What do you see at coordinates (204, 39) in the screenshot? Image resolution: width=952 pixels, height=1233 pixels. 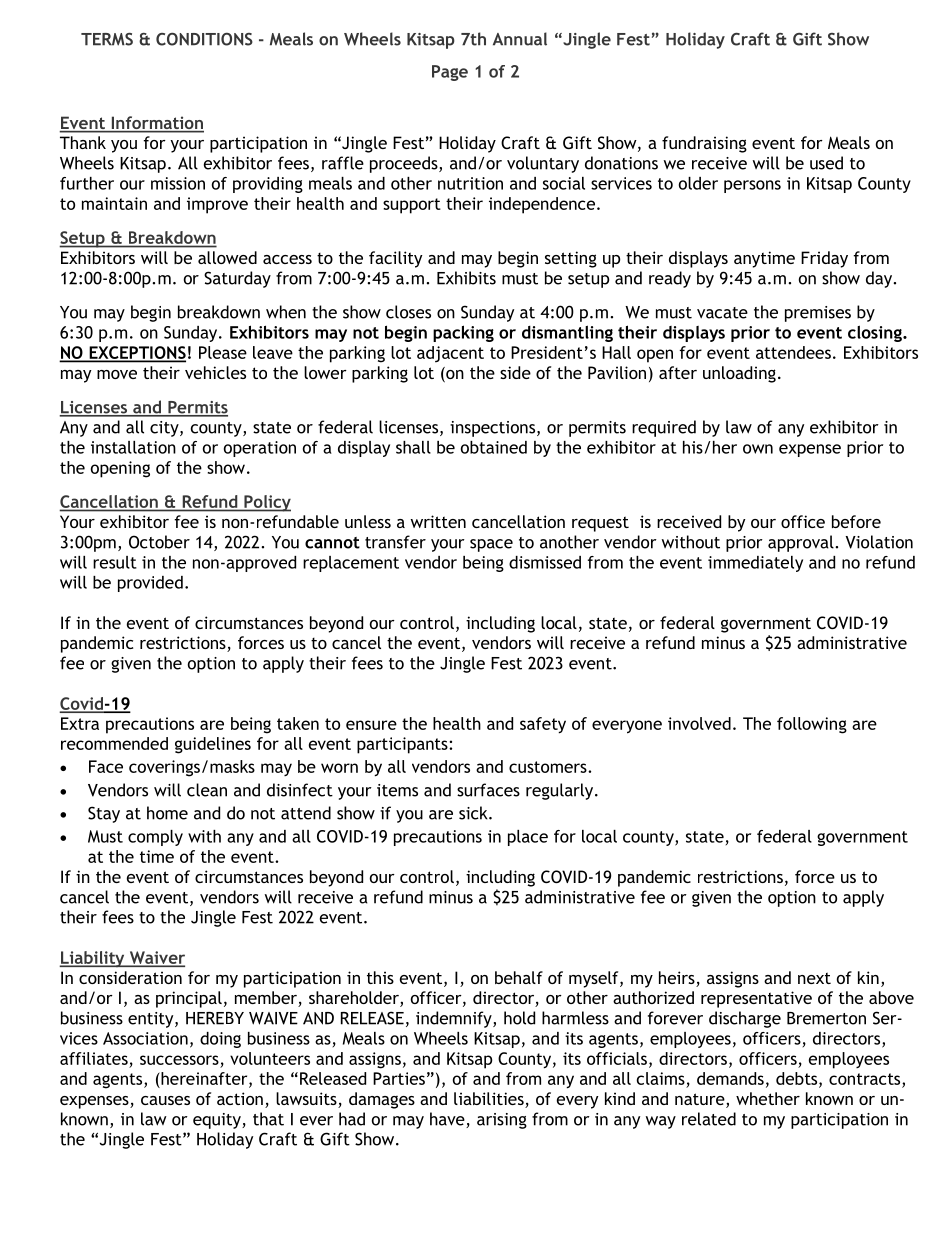 I see `CONDITIONS` at bounding box center [204, 39].
